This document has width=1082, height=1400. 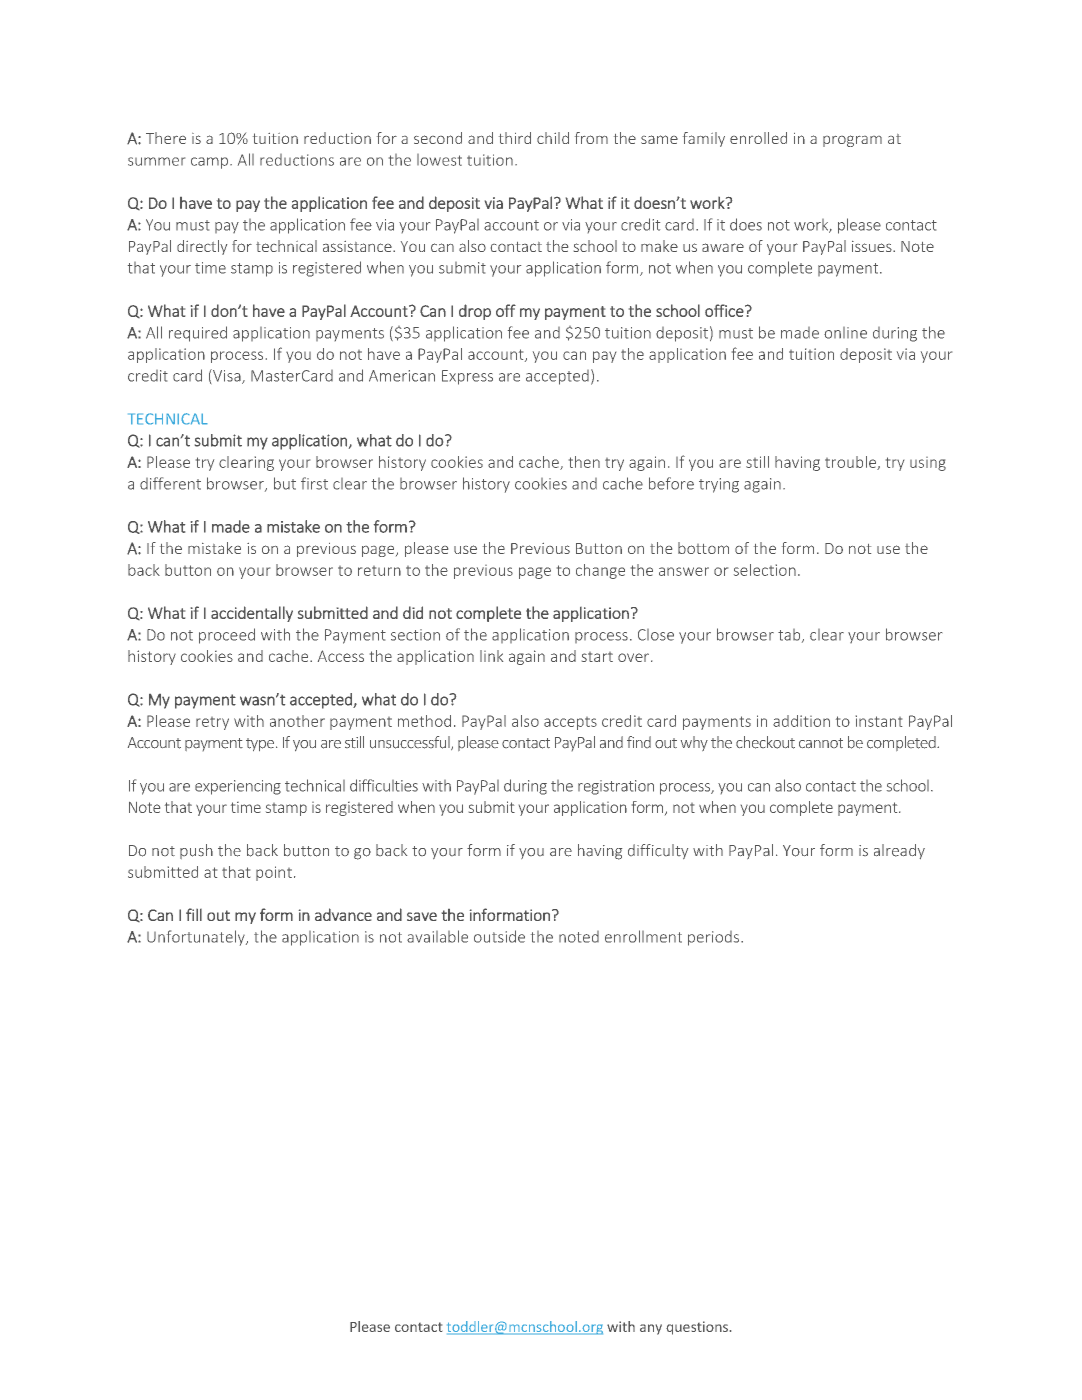 I want to click on Unfortunately, so click(x=197, y=938).
